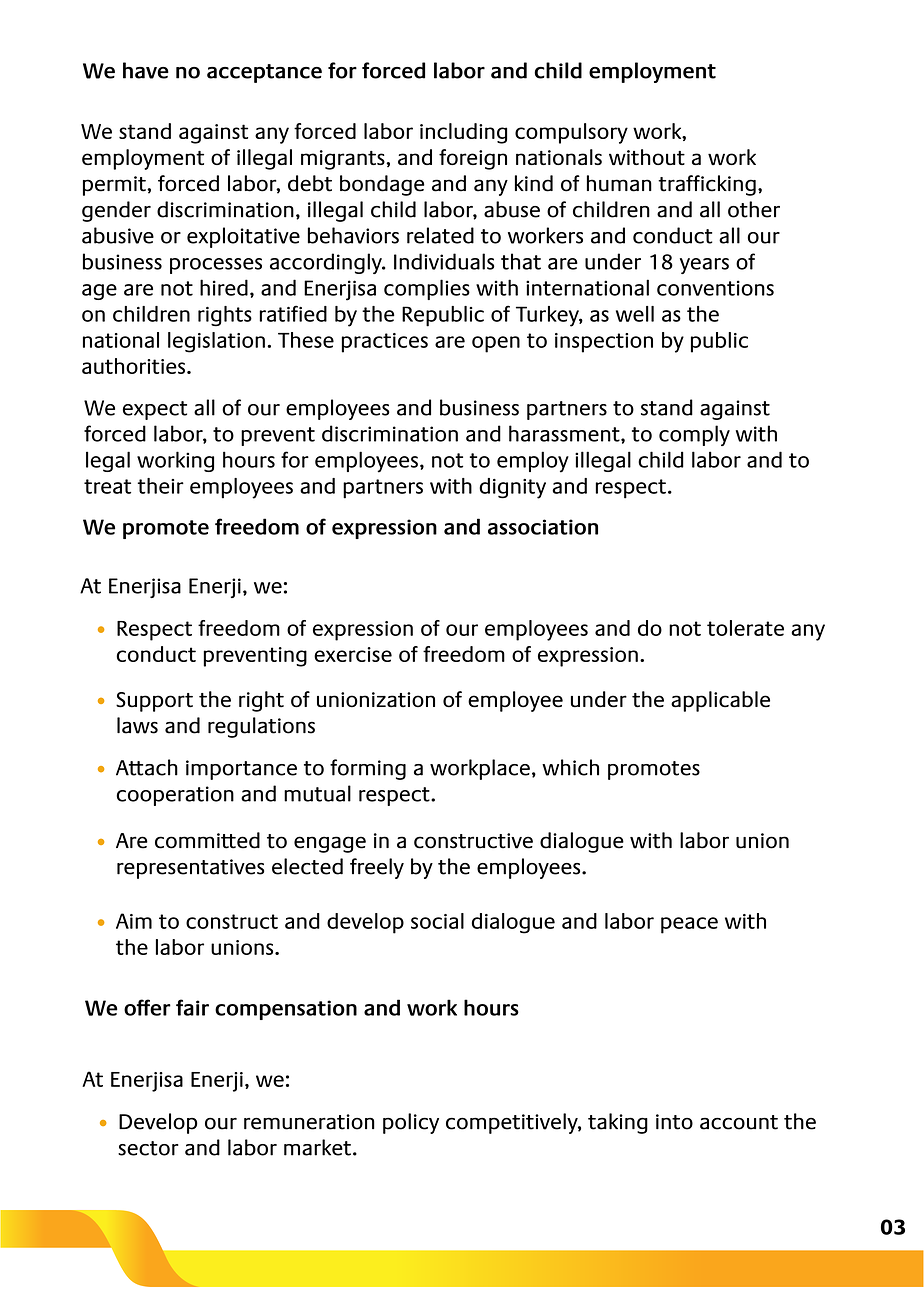  Describe the element at coordinates (720, 701) in the image. I see `applicable` at that location.
